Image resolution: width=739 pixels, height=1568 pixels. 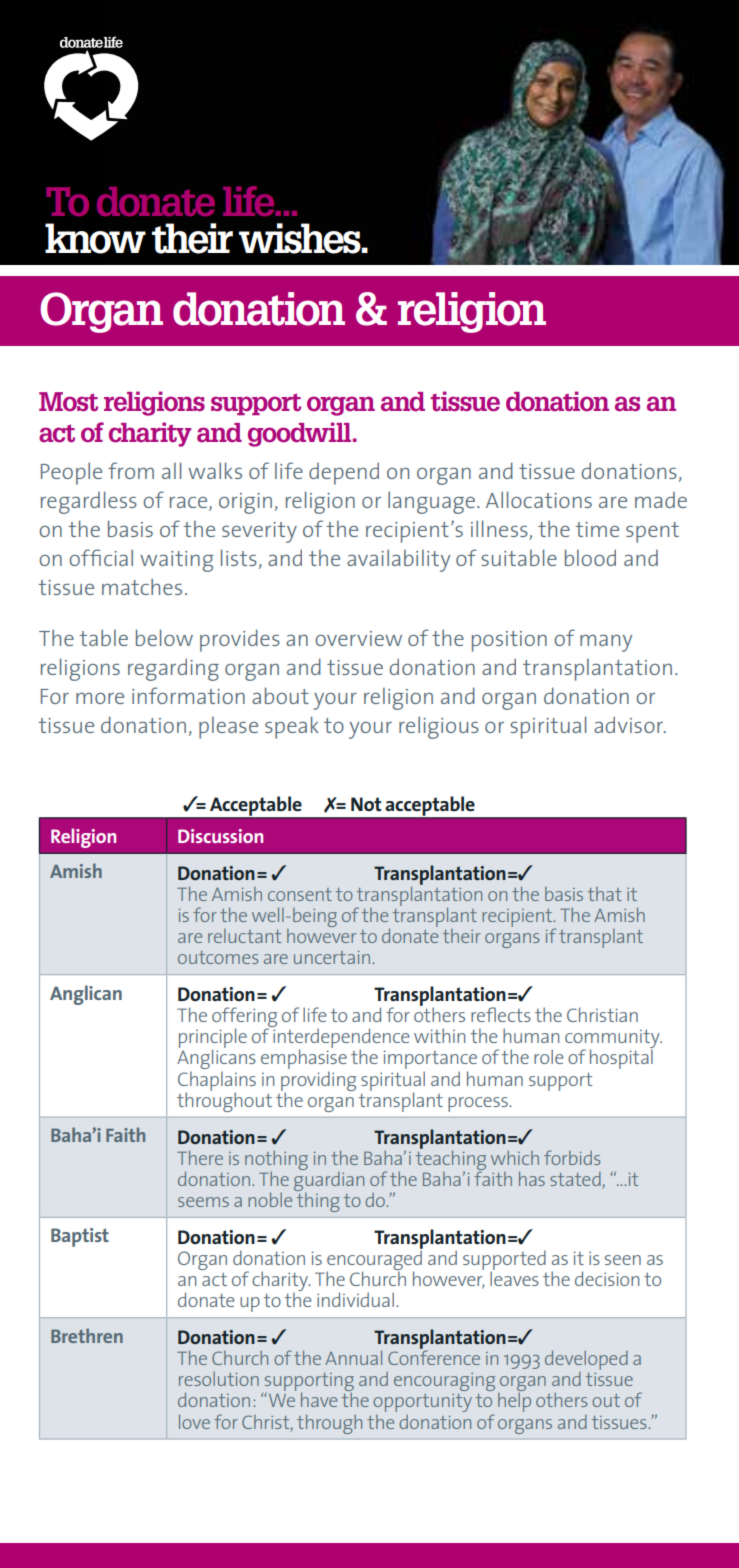 I want to click on providing, so click(x=318, y=1082).
